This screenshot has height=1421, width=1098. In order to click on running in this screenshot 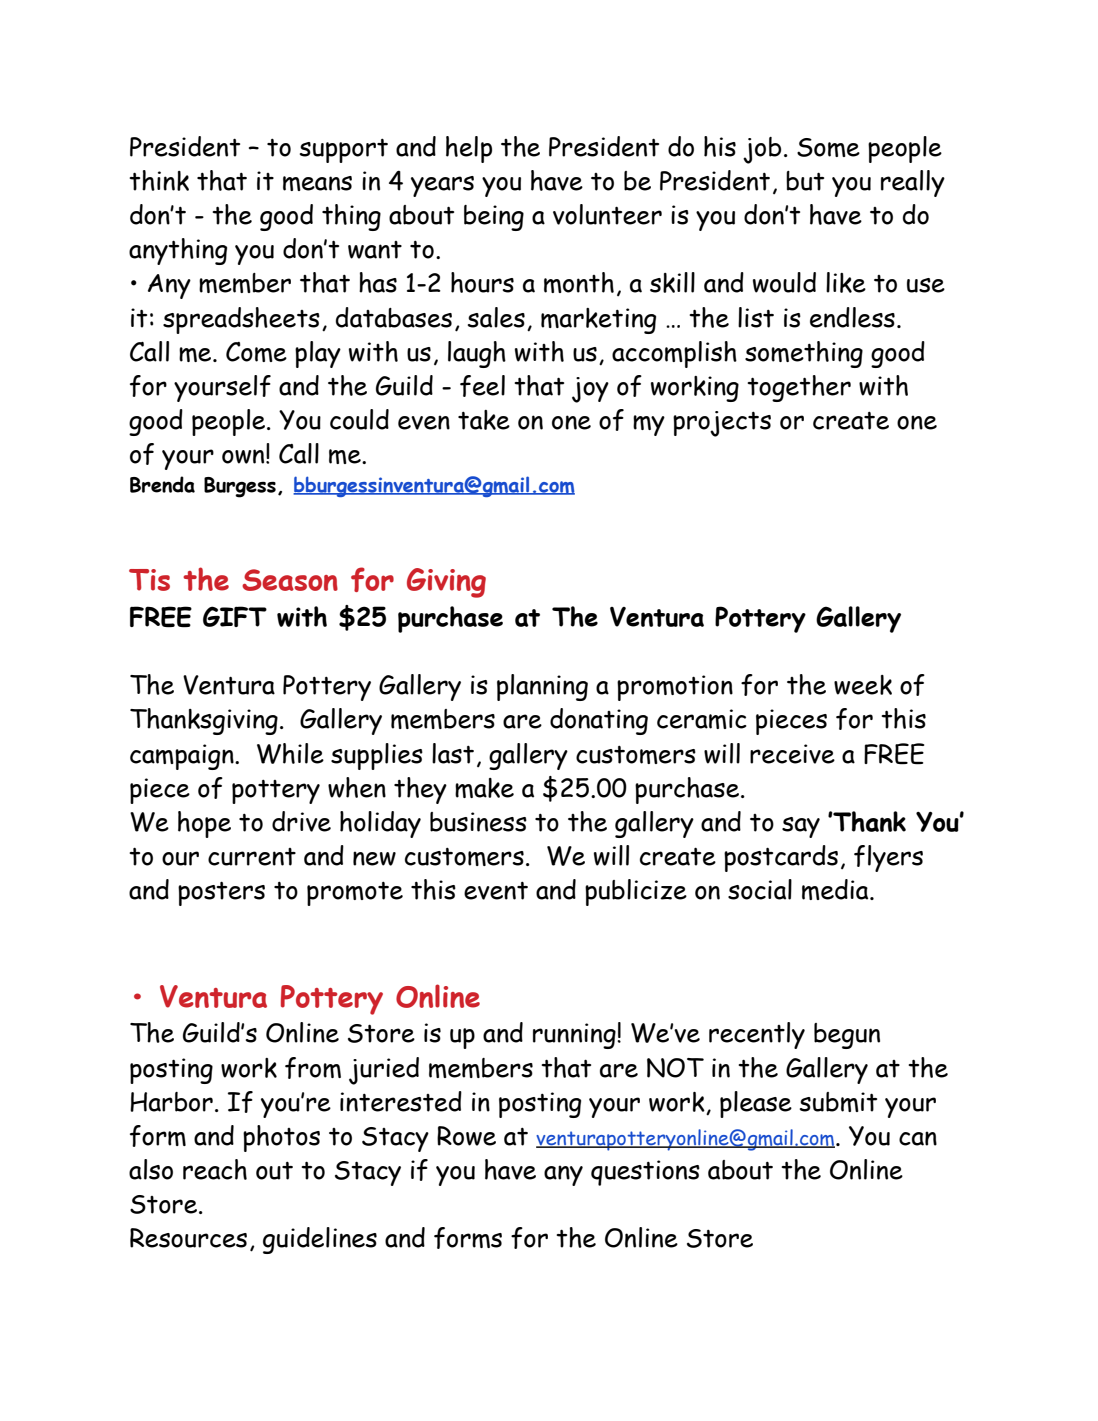, I will do `click(575, 1036)`.
